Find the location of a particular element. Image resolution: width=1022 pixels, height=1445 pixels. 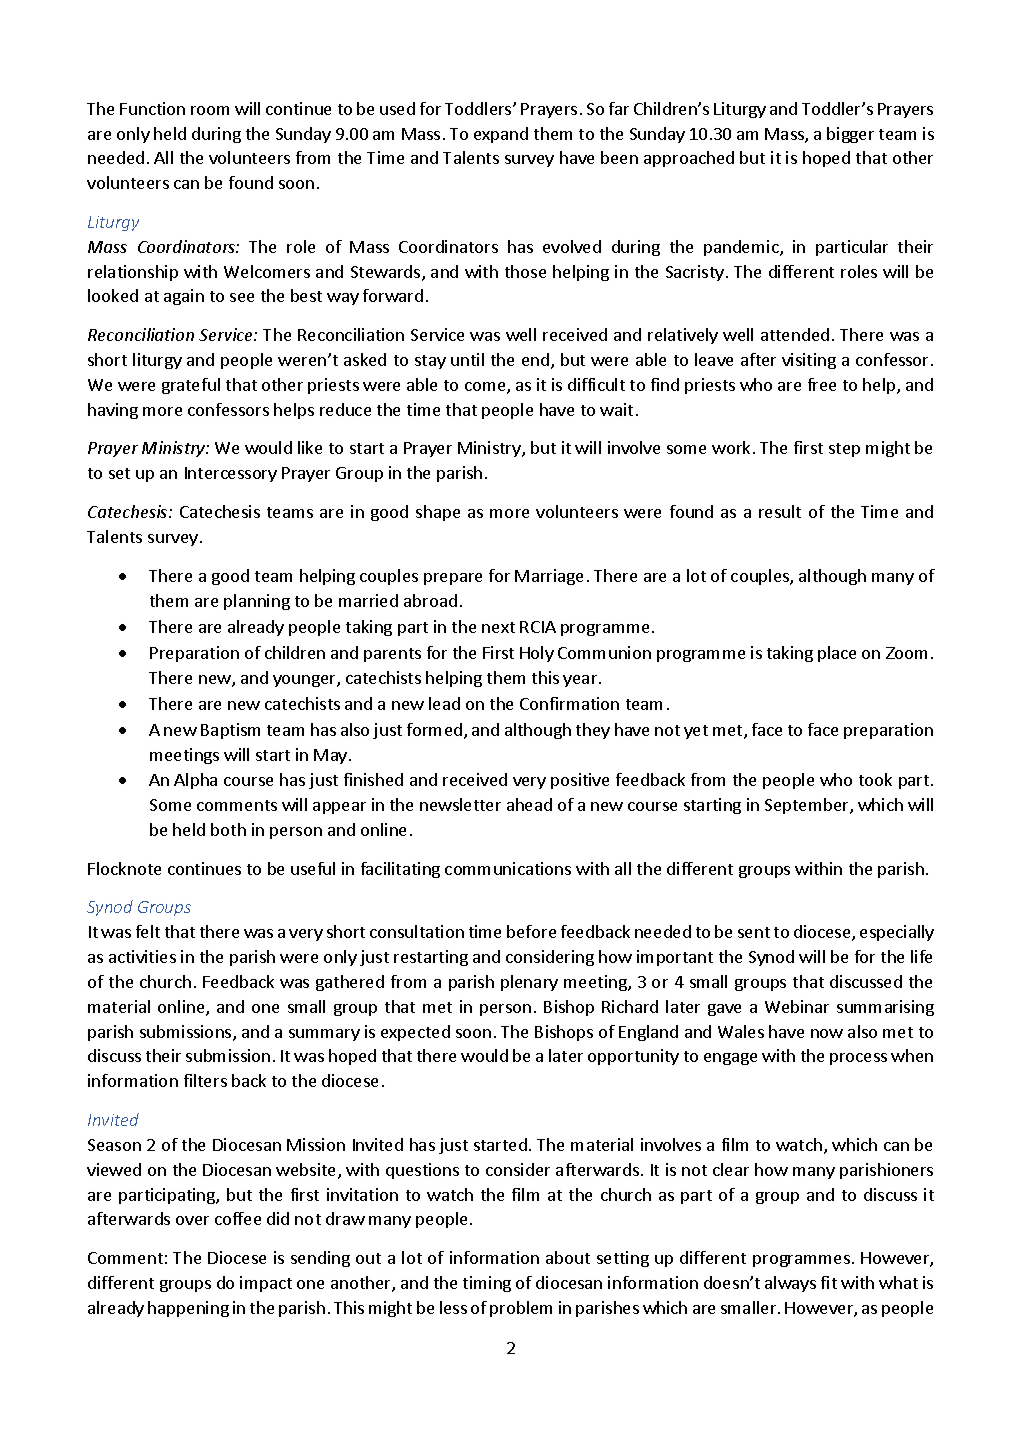

sent is located at coordinates (754, 932).
